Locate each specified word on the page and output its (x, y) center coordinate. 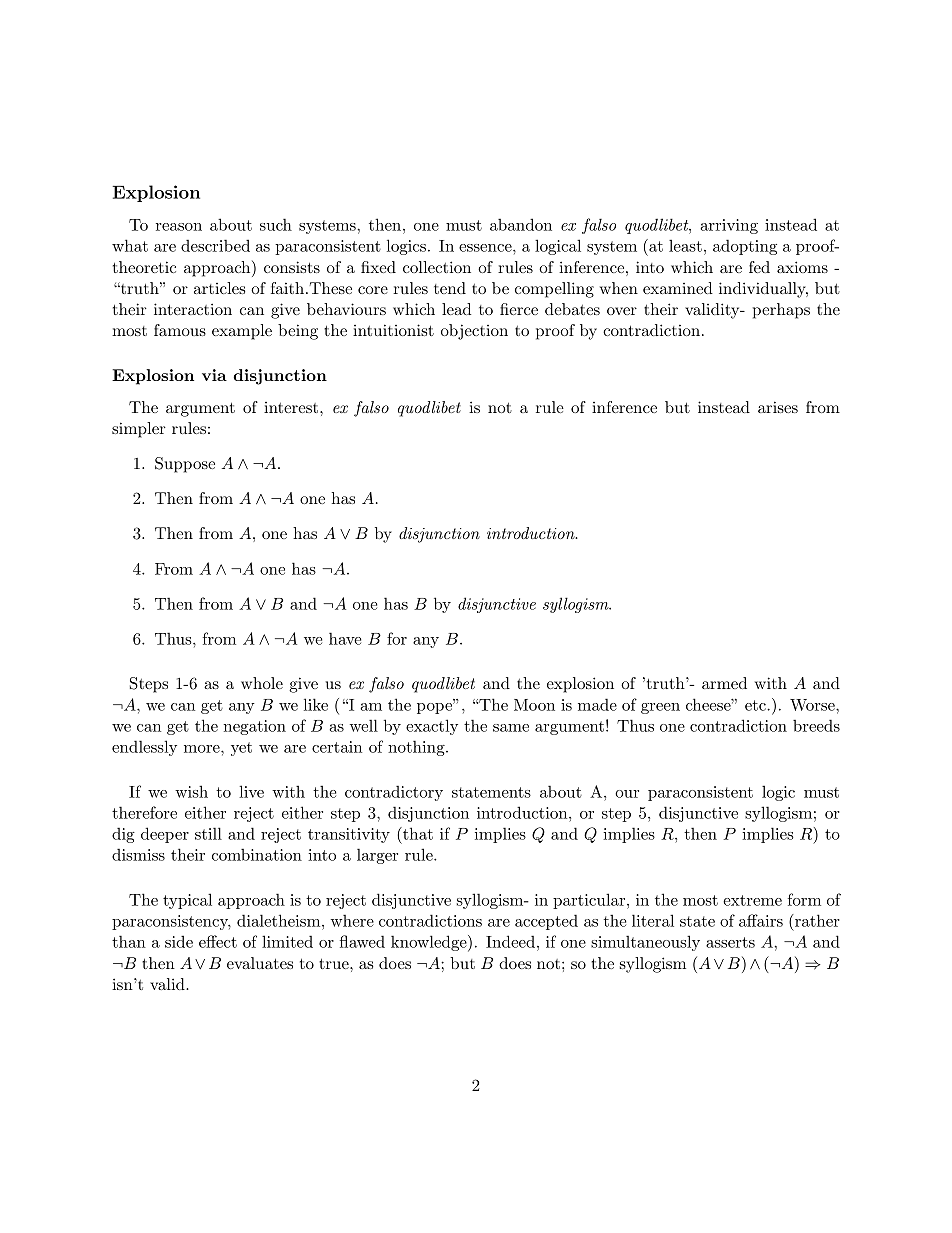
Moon (534, 705)
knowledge (430, 943)
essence (486, 248)
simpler (139, 430)
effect (218, 941)
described (215, 245)
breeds (816, 725)
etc (756, 705)
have (345, 638)
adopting (745, 247)
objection (474, 332)
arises (778, 407)
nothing (417, 748)
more (203, 749)
